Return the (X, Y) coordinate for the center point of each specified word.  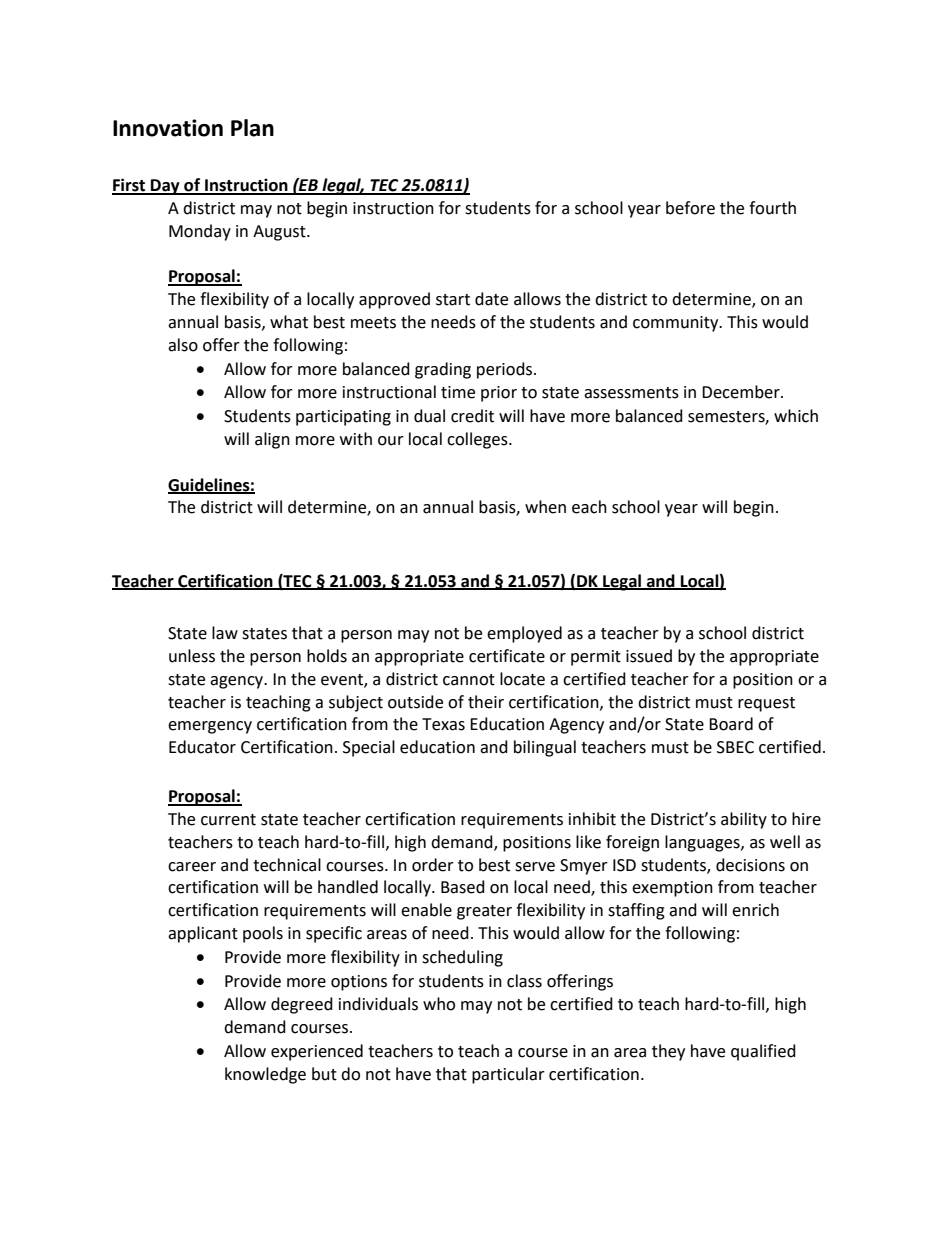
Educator (202, 747)
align (272, 440)
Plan (252, 128)
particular (508, 1075)
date (491, 299)
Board (731, 724)
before (690, 208)
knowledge (265, 1075)
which (796, 416)
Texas (443, 724)
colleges (478, 440)
